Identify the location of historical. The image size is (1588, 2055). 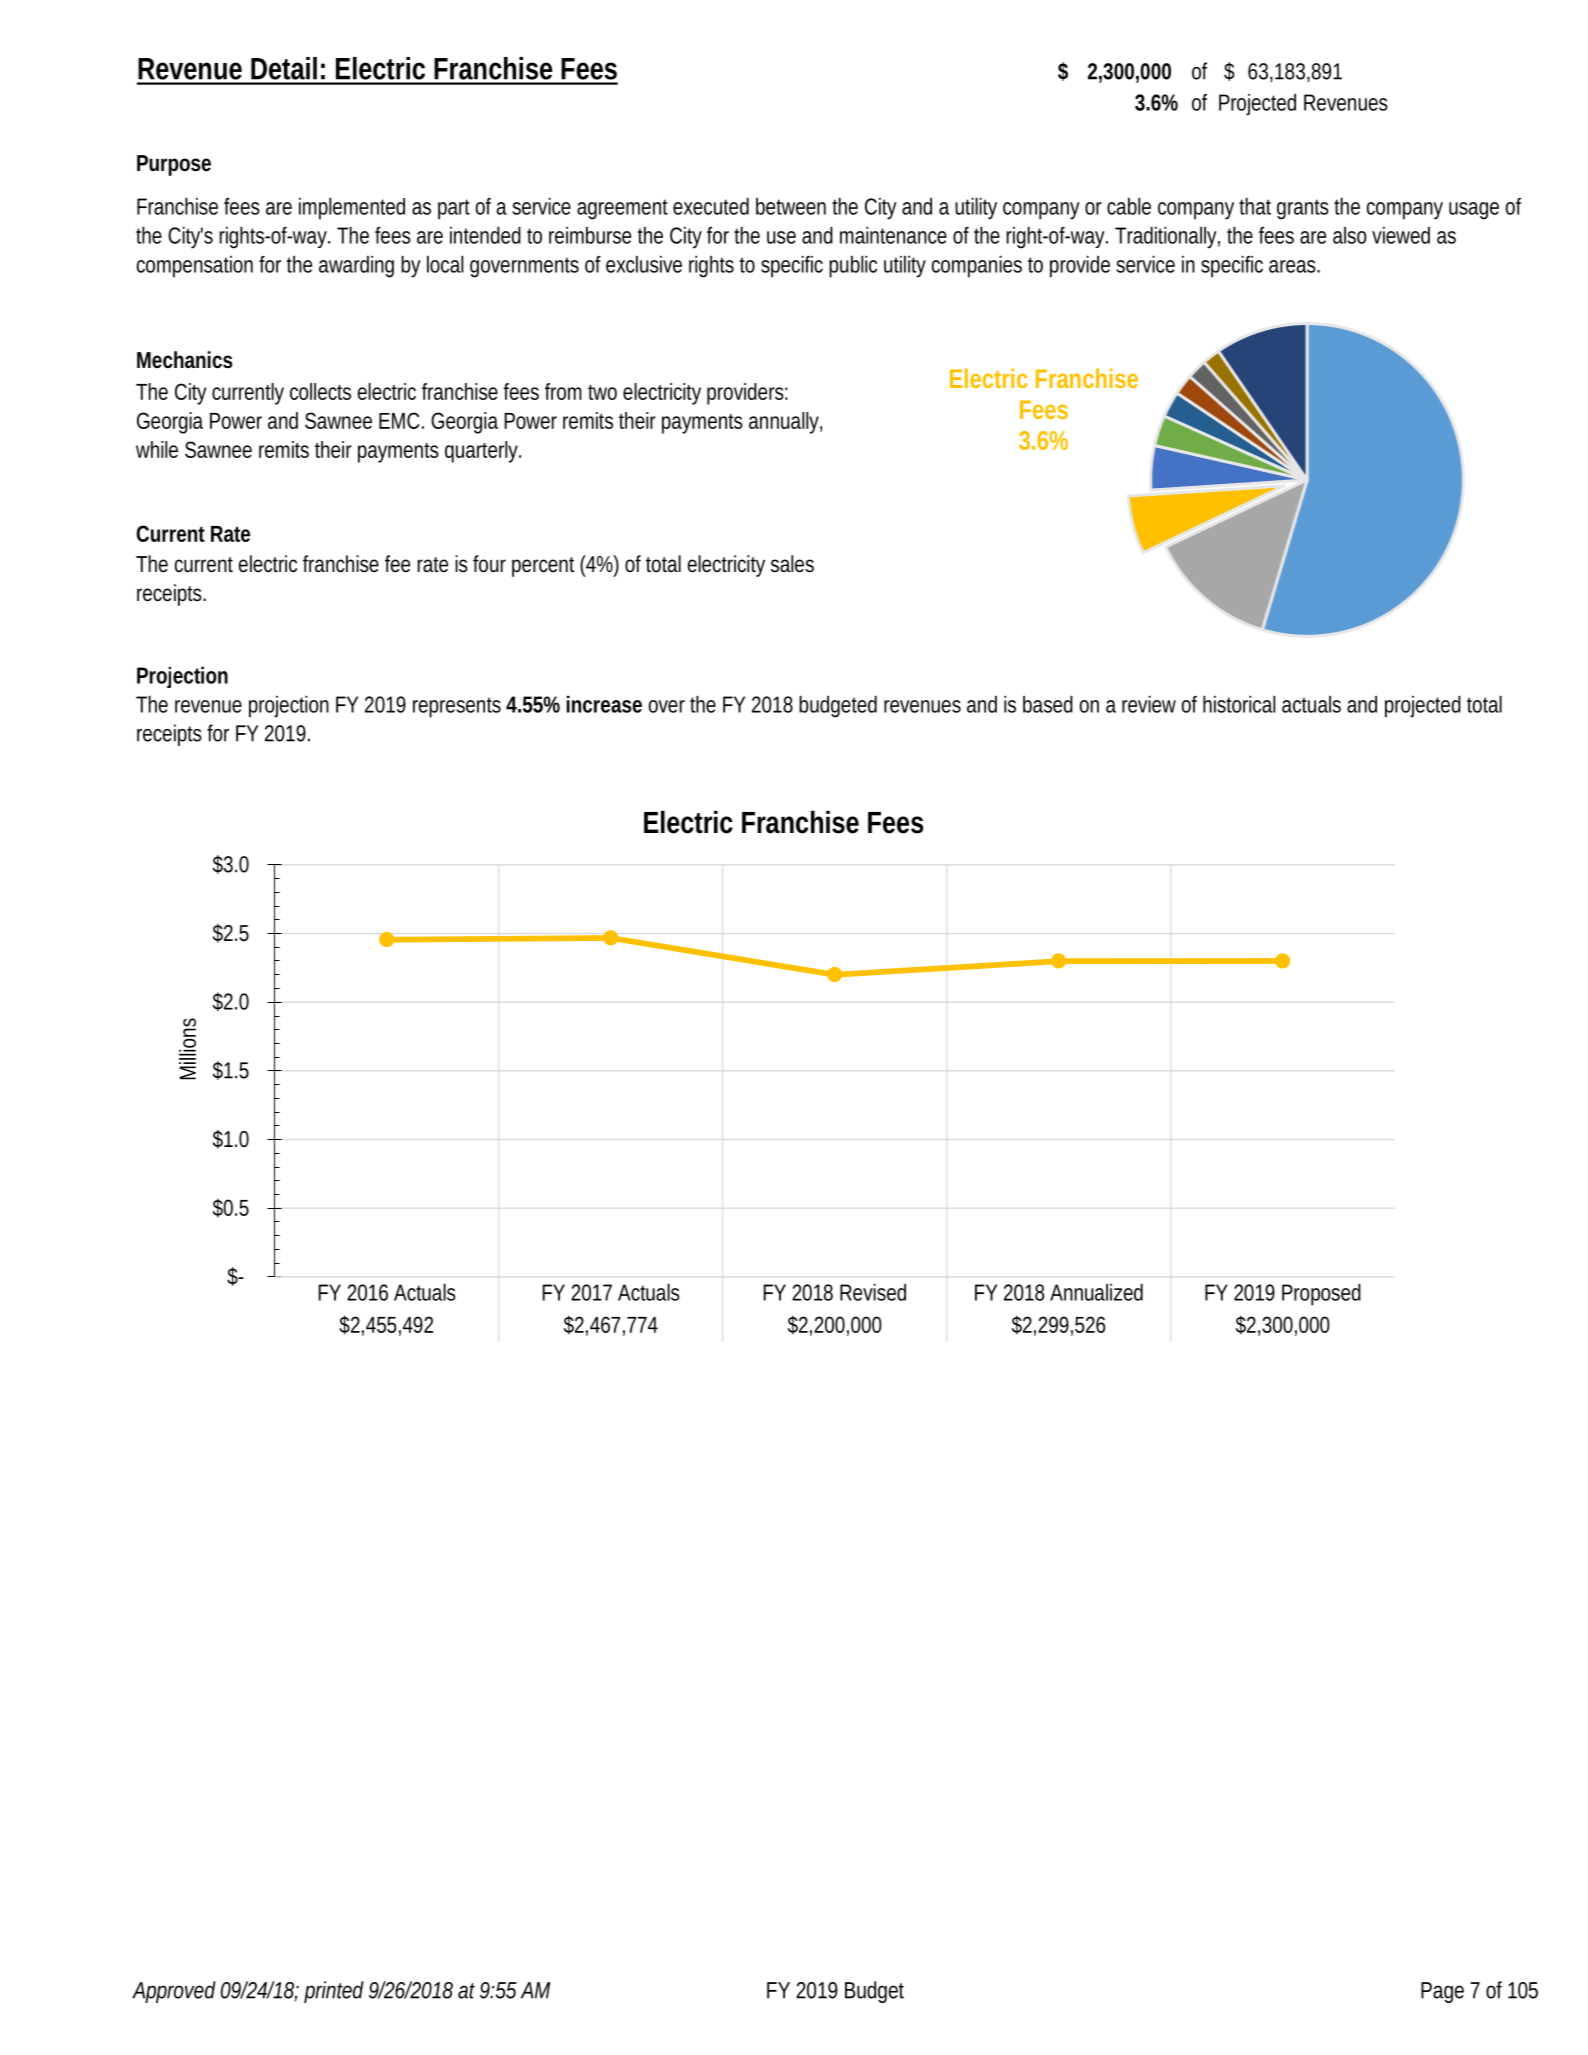
(1239, 704).
